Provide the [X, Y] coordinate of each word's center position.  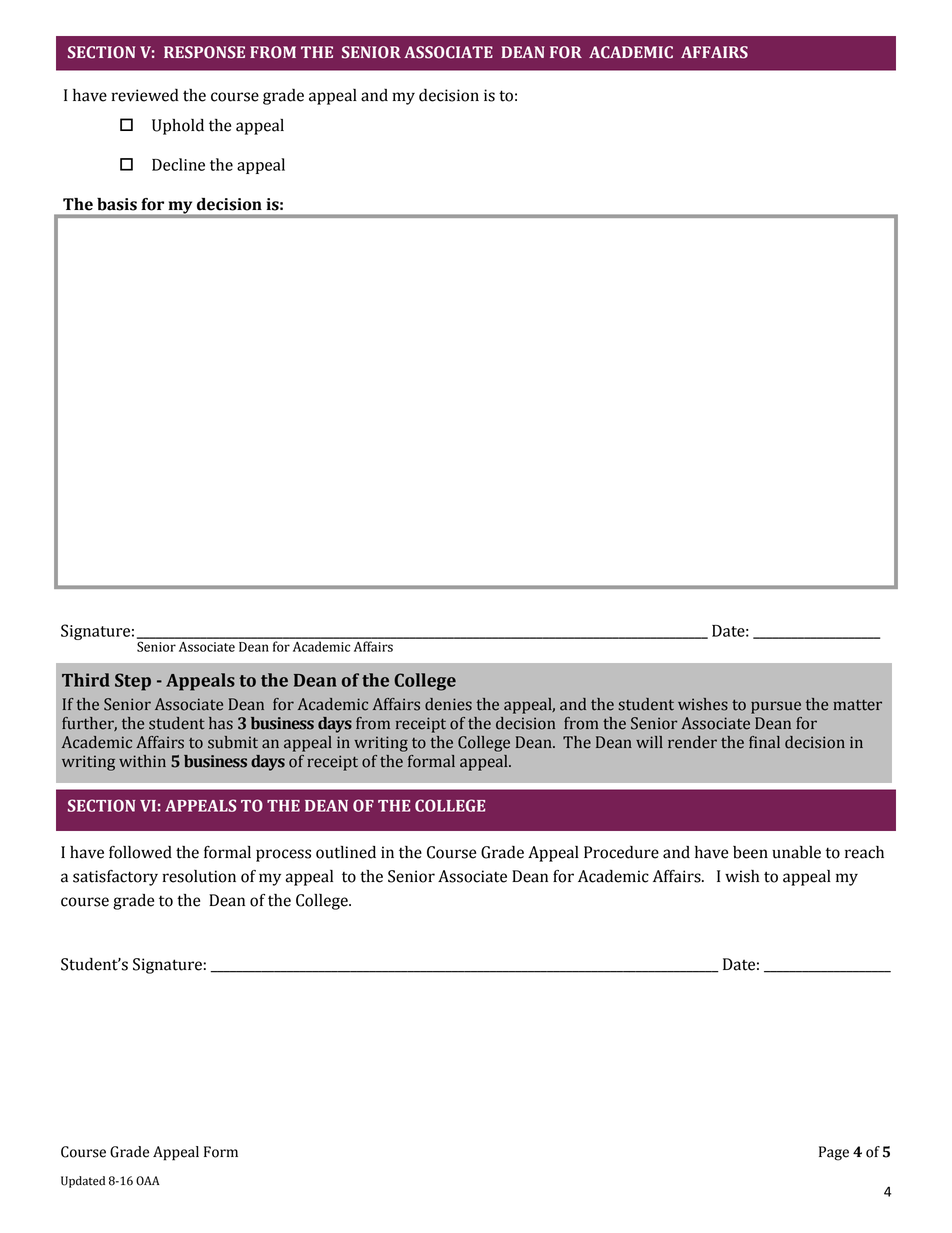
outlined [346, 852]
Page [834, 1153]
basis [117, 204]
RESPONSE [204, 52]
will [649, 742]
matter [857, 705]
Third [86, 680]
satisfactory [115, 878]
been [750, 852]
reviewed [145, 95]
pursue [776, 707]
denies [448, 704]
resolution [199, 876]
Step [133, 682]
